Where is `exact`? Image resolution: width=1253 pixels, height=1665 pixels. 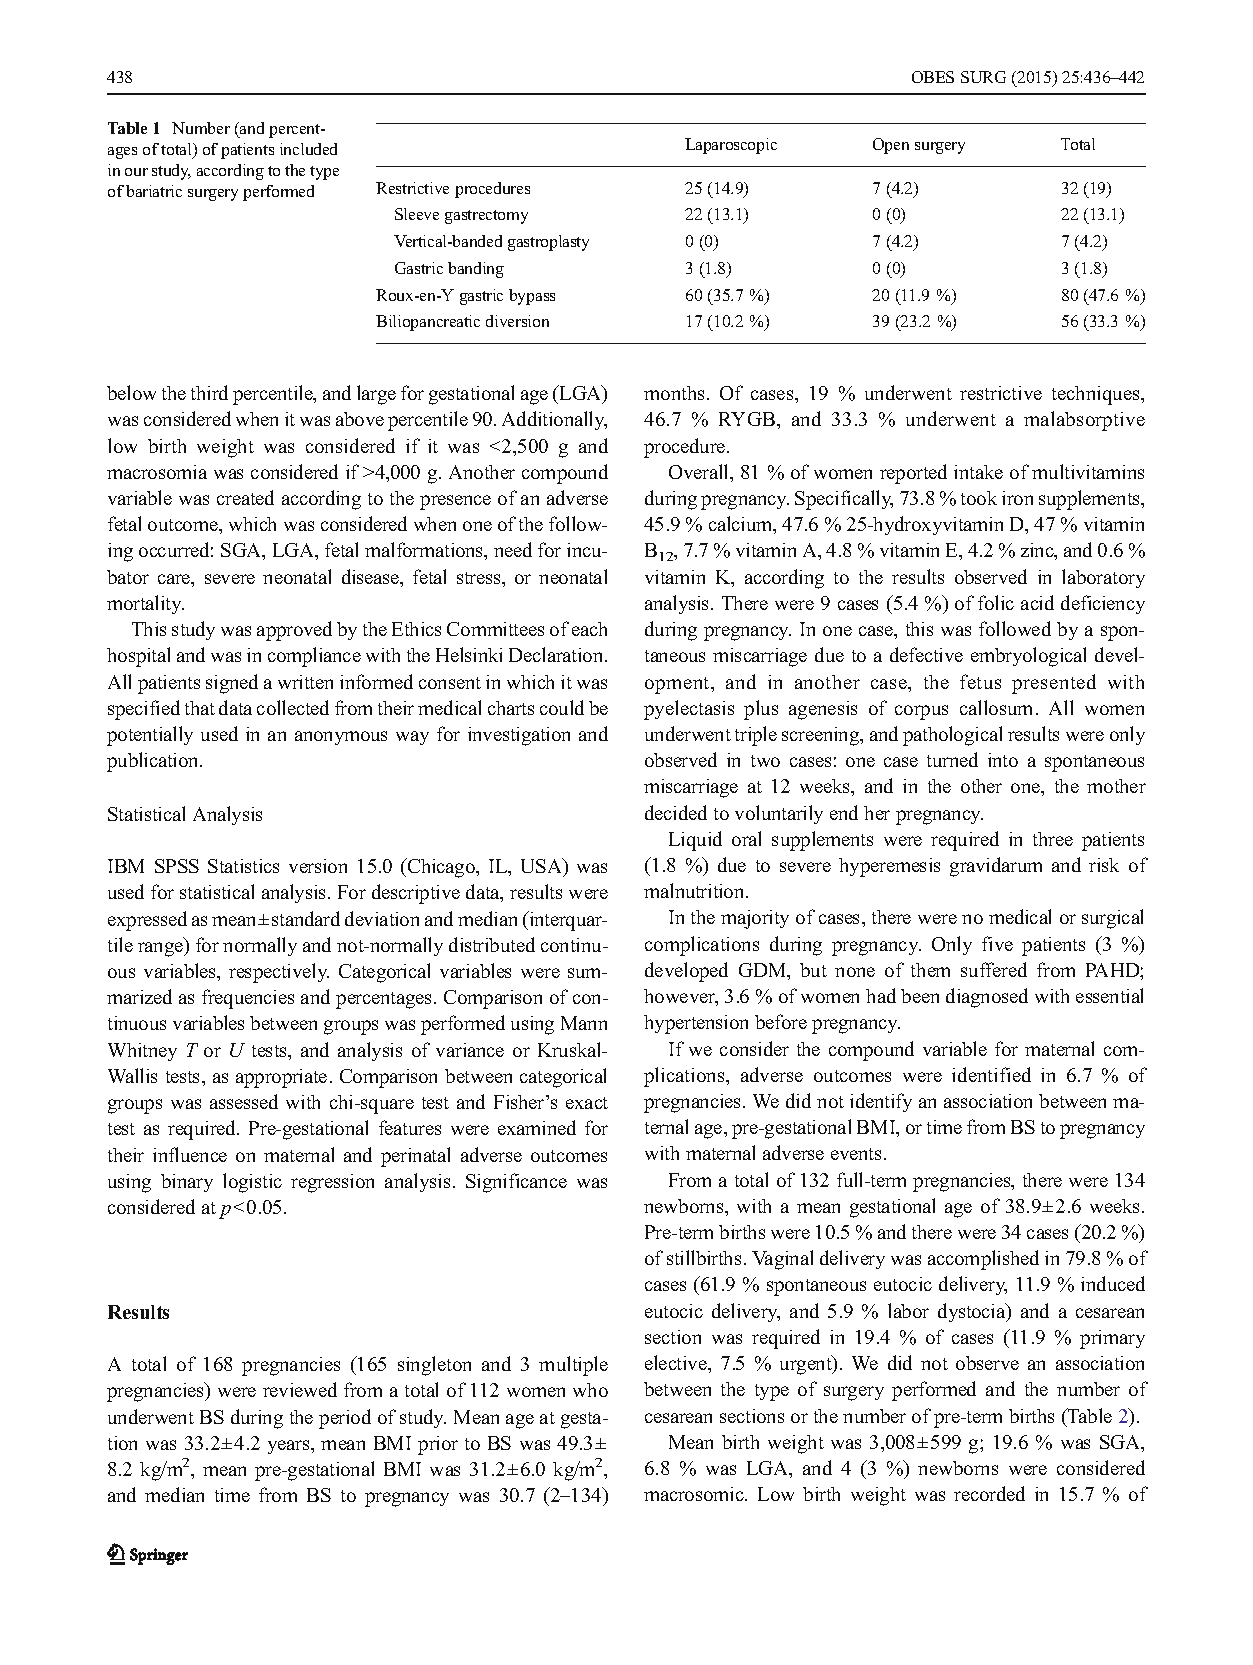
exact is located at coordinates (587, 1103).
